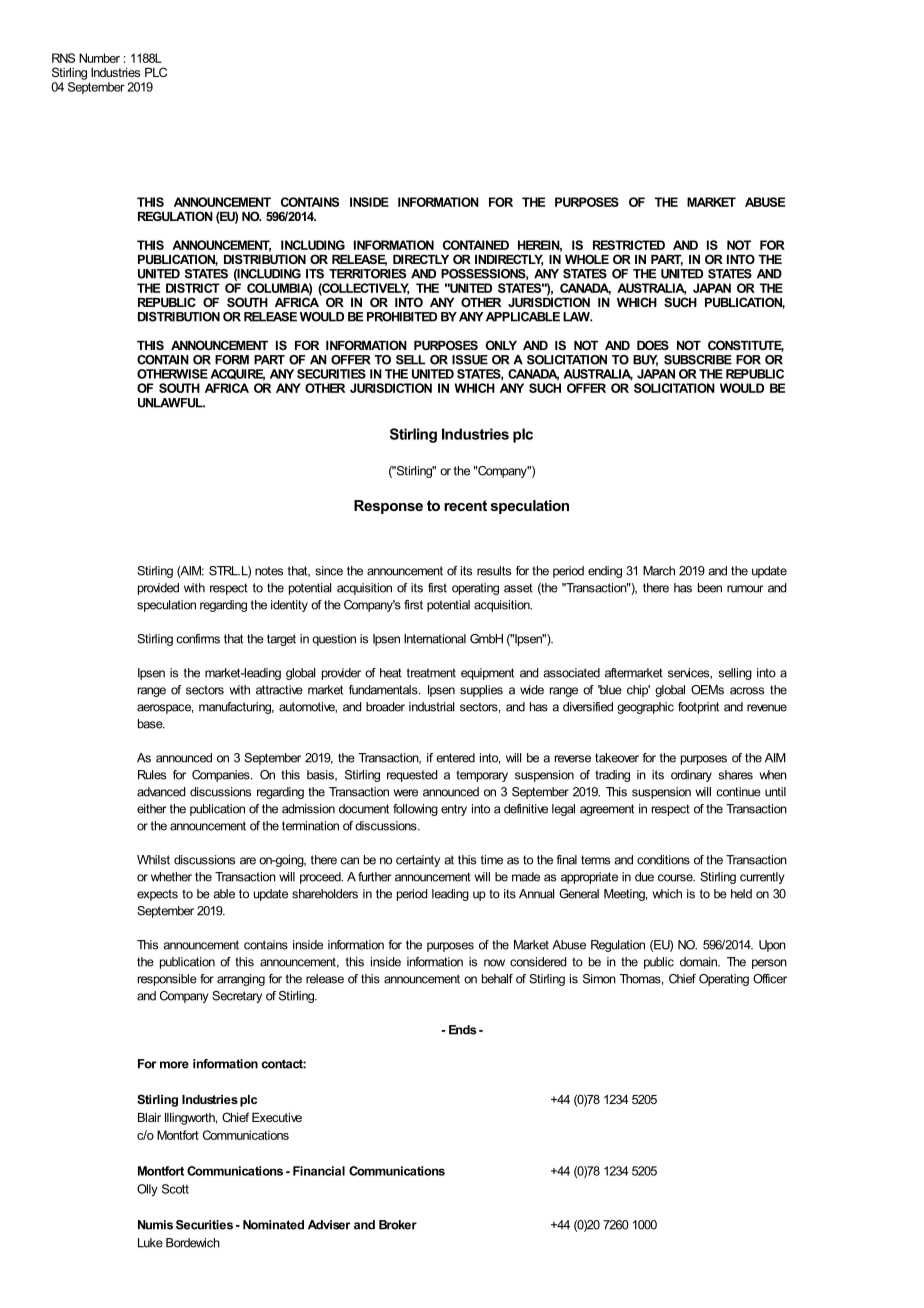 This document has height=1308, width=924. Describe the element at coordinates (698, 708) in the document. I see `footprint` at that location.
